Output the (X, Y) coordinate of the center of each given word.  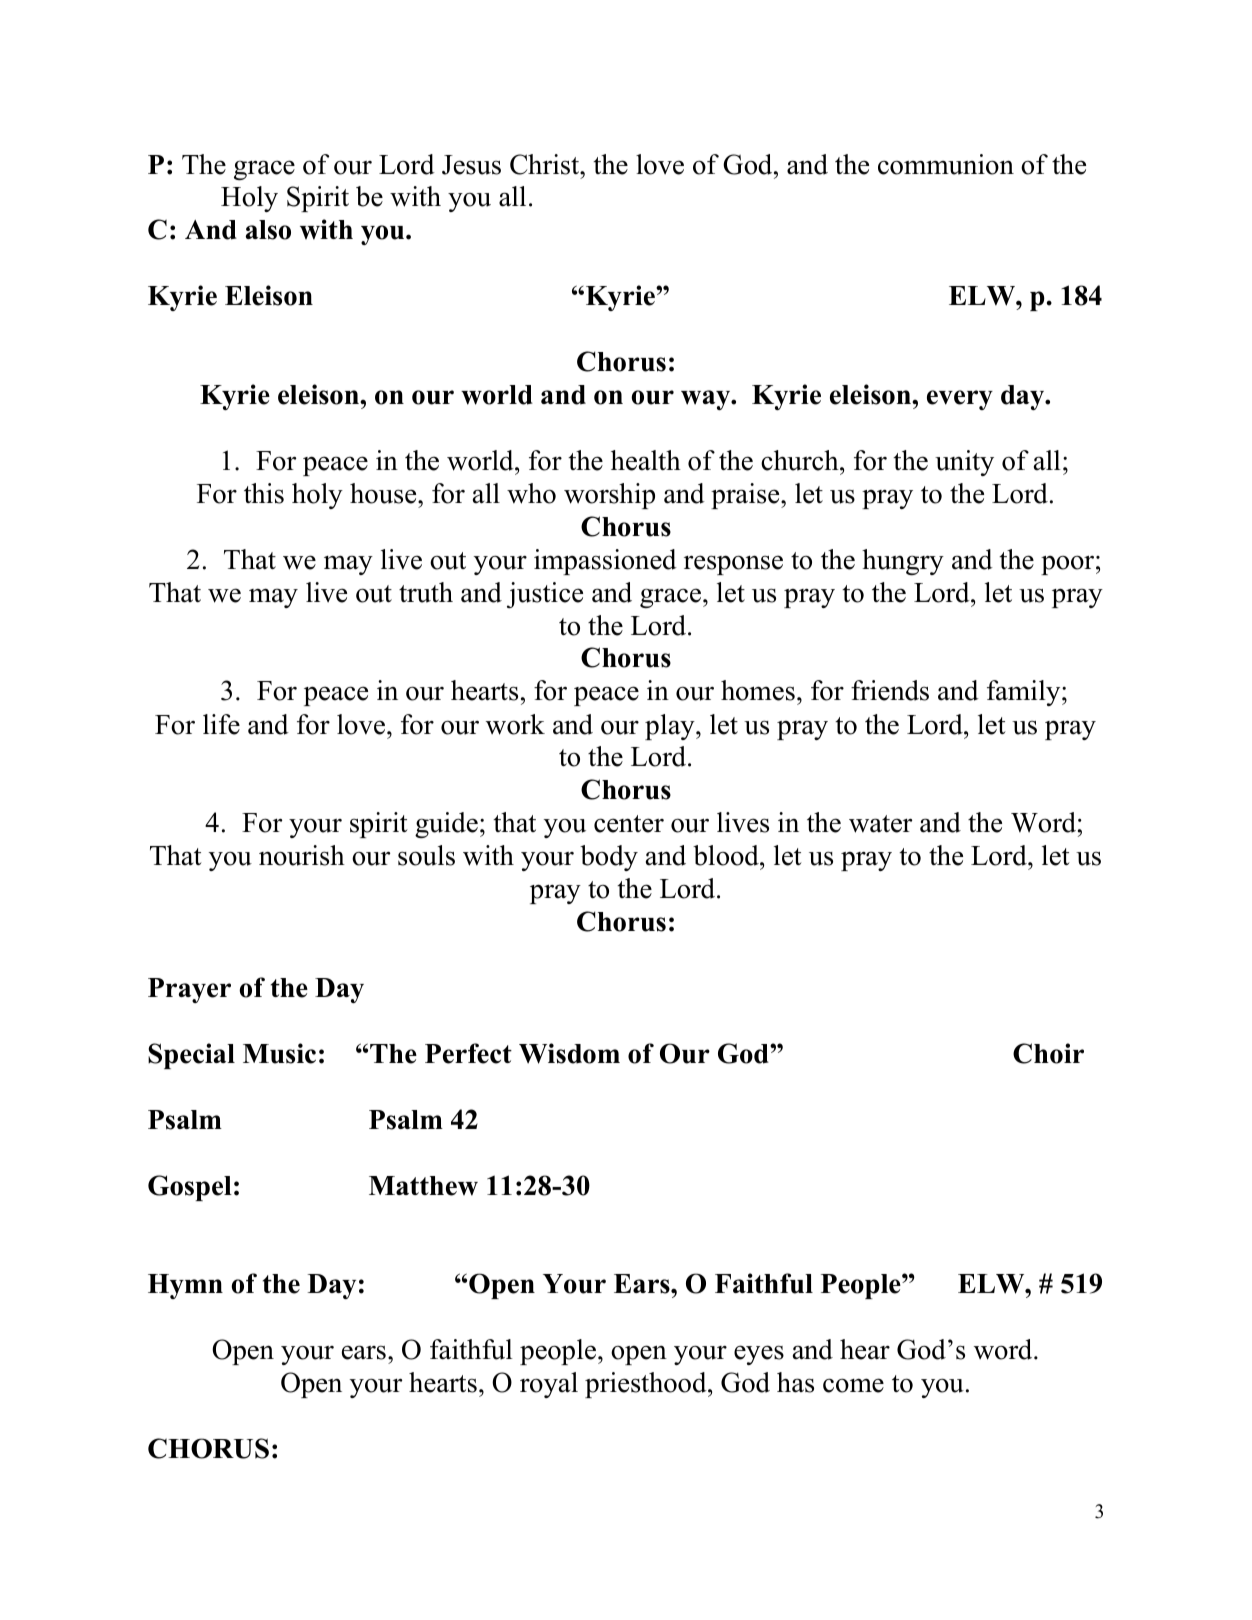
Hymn (185, 1286)
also (268, 230)
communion (946, 164)
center (629, 824)
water (880, 824)
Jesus (471, 165)
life (221, 724)
